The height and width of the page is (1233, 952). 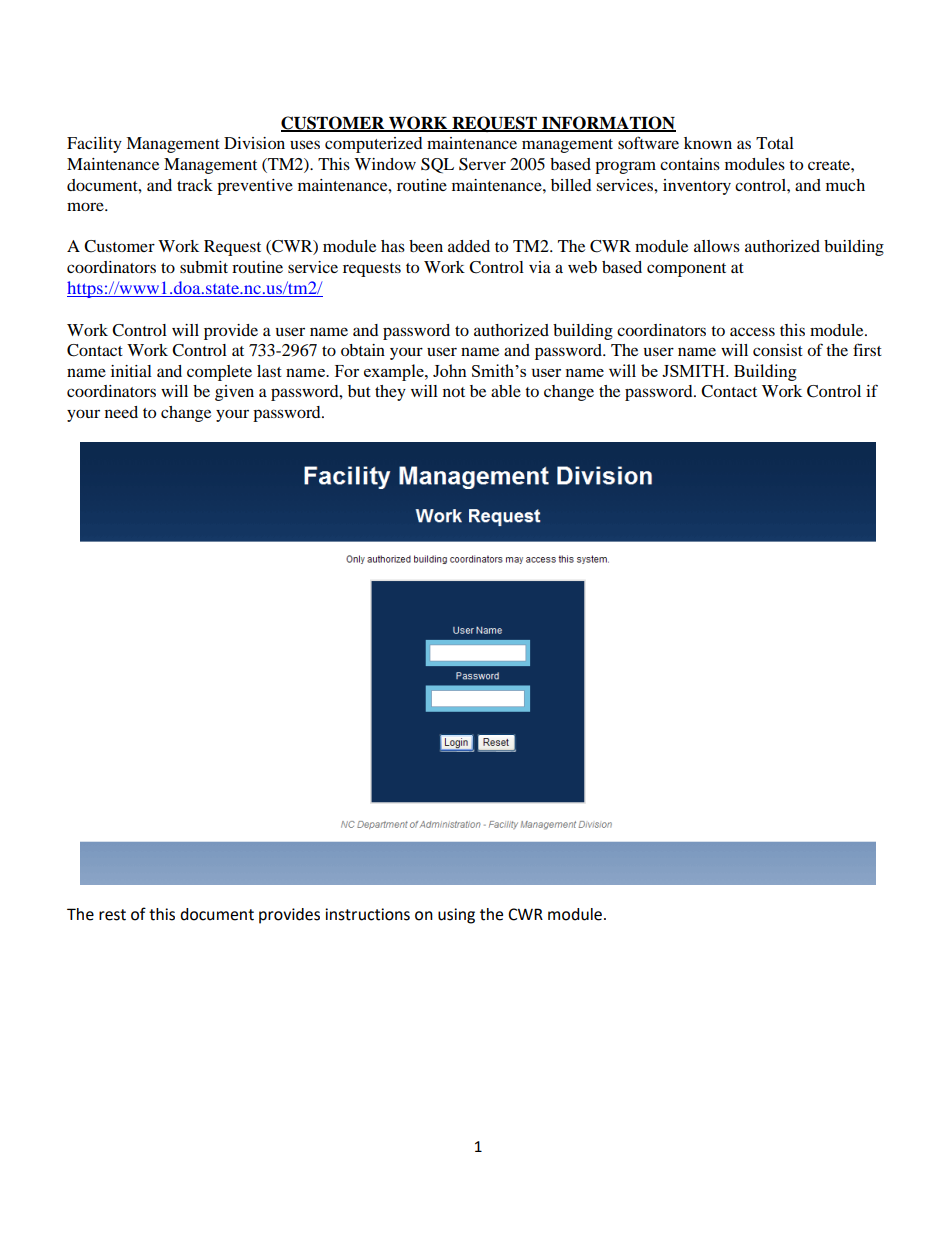 What do you see at coordinates (775, 143) in the page?
I see `Total` at bounding box center [775, 143].
